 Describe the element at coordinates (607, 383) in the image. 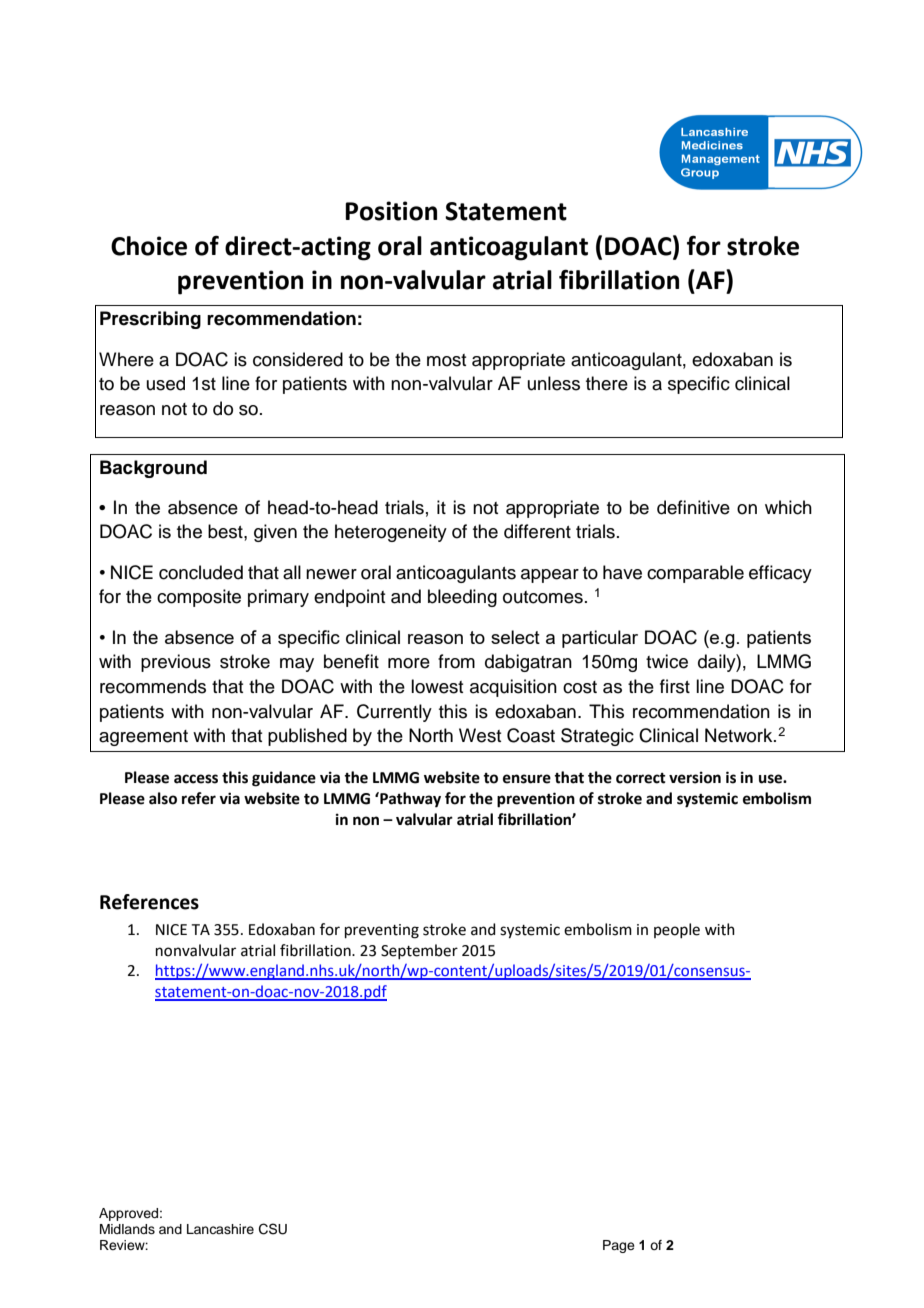

I see `there` at that location.
